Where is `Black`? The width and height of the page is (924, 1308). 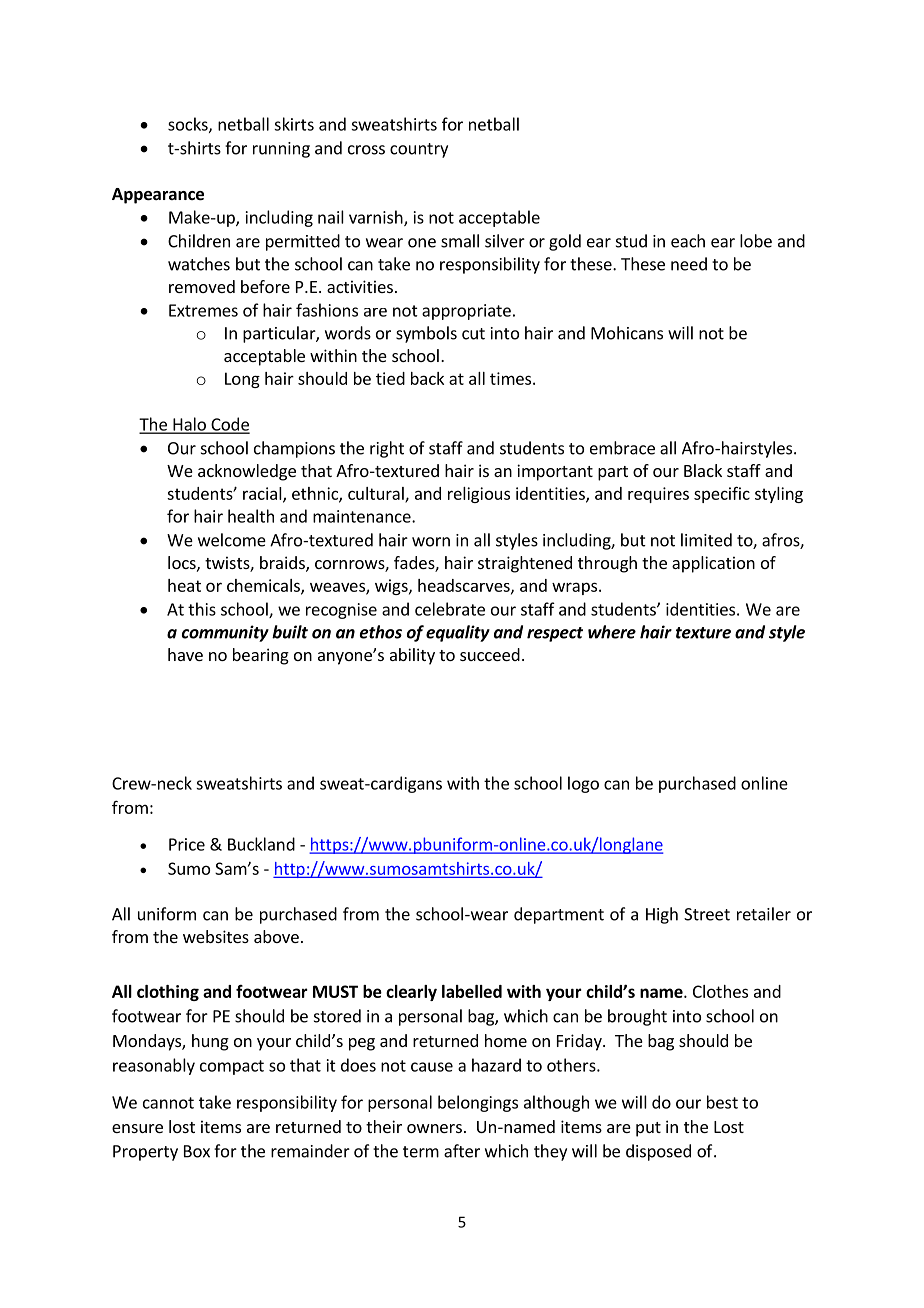 Black is located at coordinates (703, 470).
